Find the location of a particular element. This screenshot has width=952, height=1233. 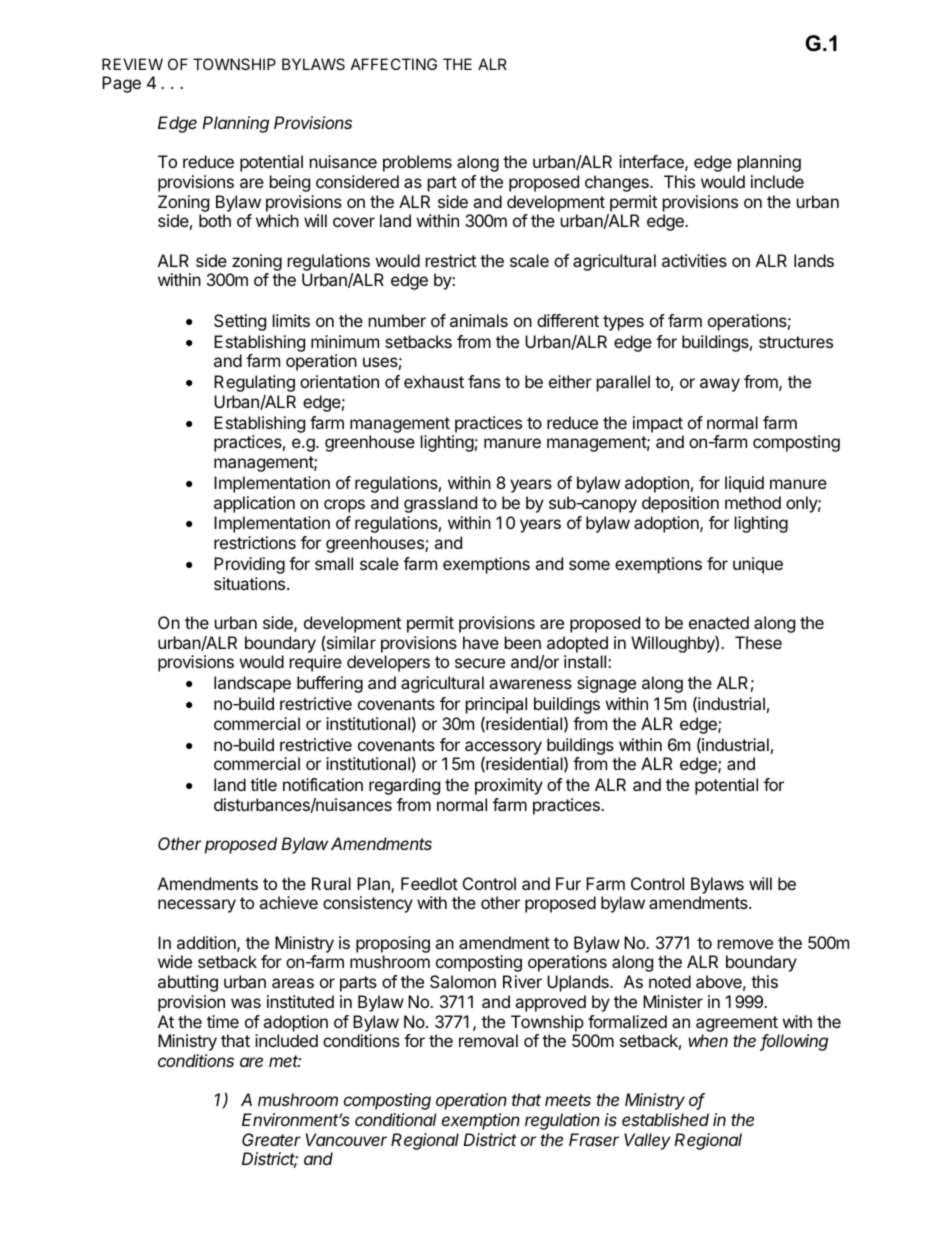

secure is located at coordinates (480, 663).
